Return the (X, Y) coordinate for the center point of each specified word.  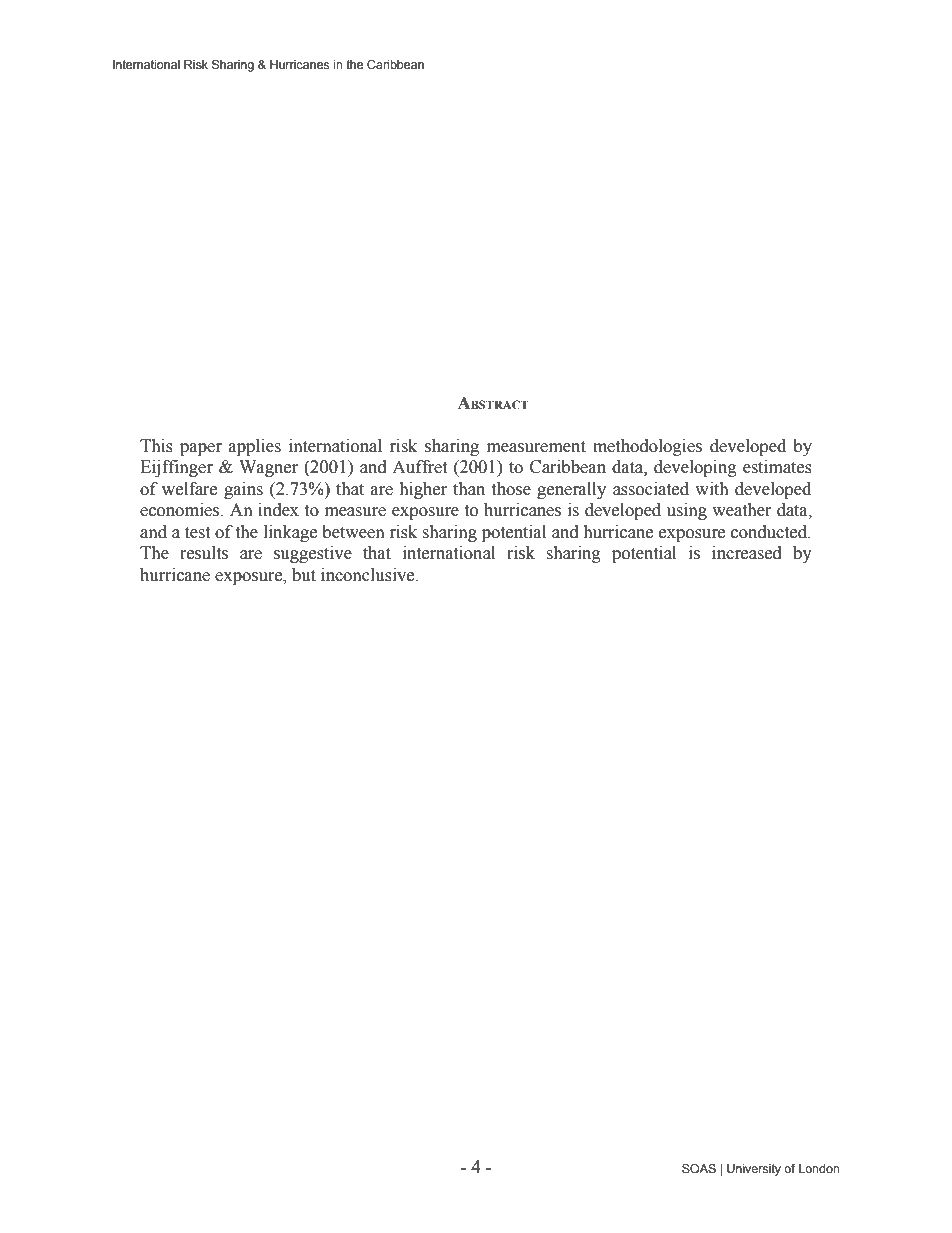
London (819, 1168)
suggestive (313, 554)
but (304, 575)
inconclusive (369, 575)
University (754, 1170)
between (353, 532)
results (204, 553)
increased (747, 553)
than (469, 489)
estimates (777, 467)
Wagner (268, 468)
